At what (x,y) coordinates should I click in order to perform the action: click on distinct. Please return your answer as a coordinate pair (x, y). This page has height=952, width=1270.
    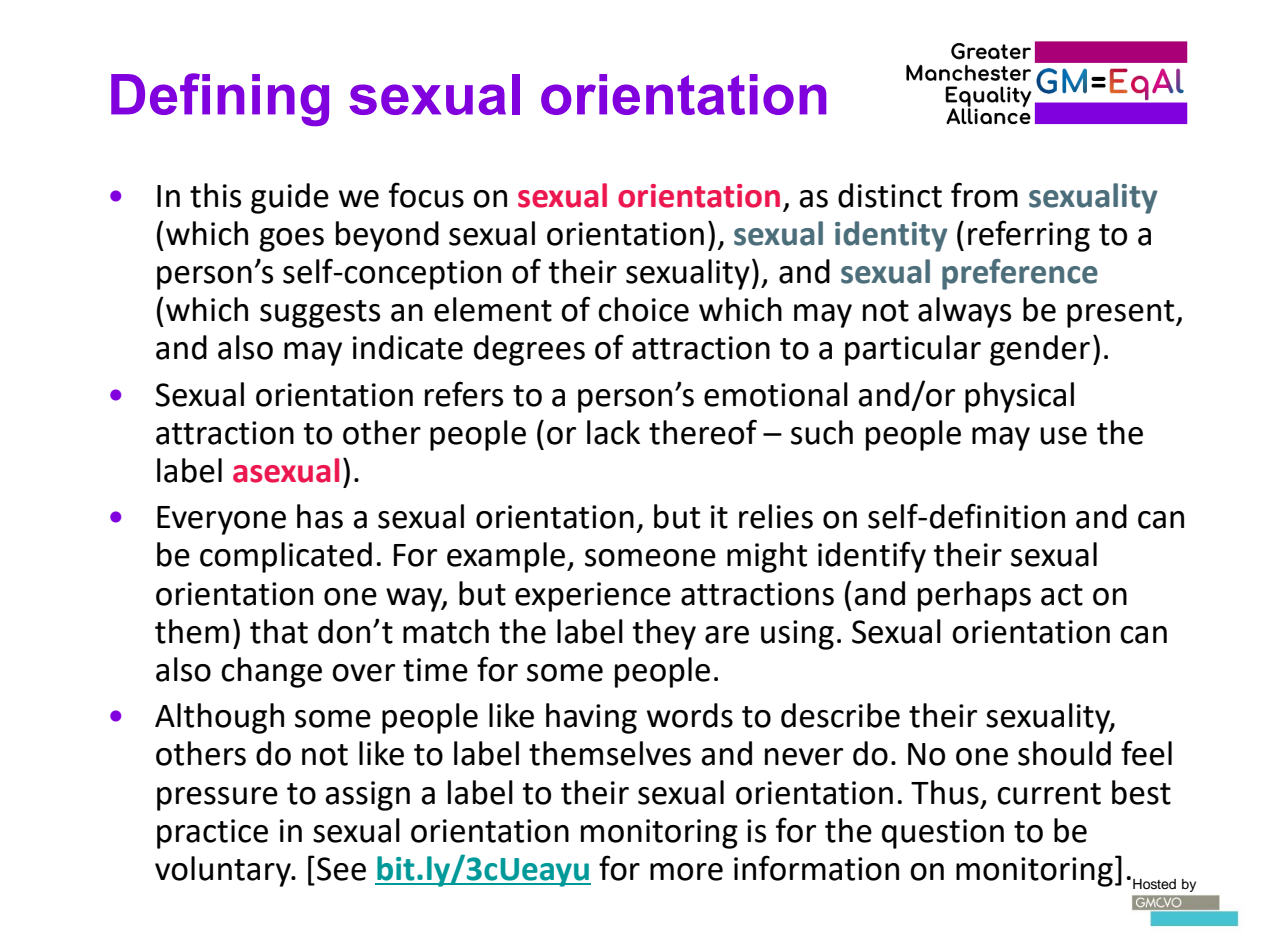
    Looking at the image, I should click on (890, 195).
